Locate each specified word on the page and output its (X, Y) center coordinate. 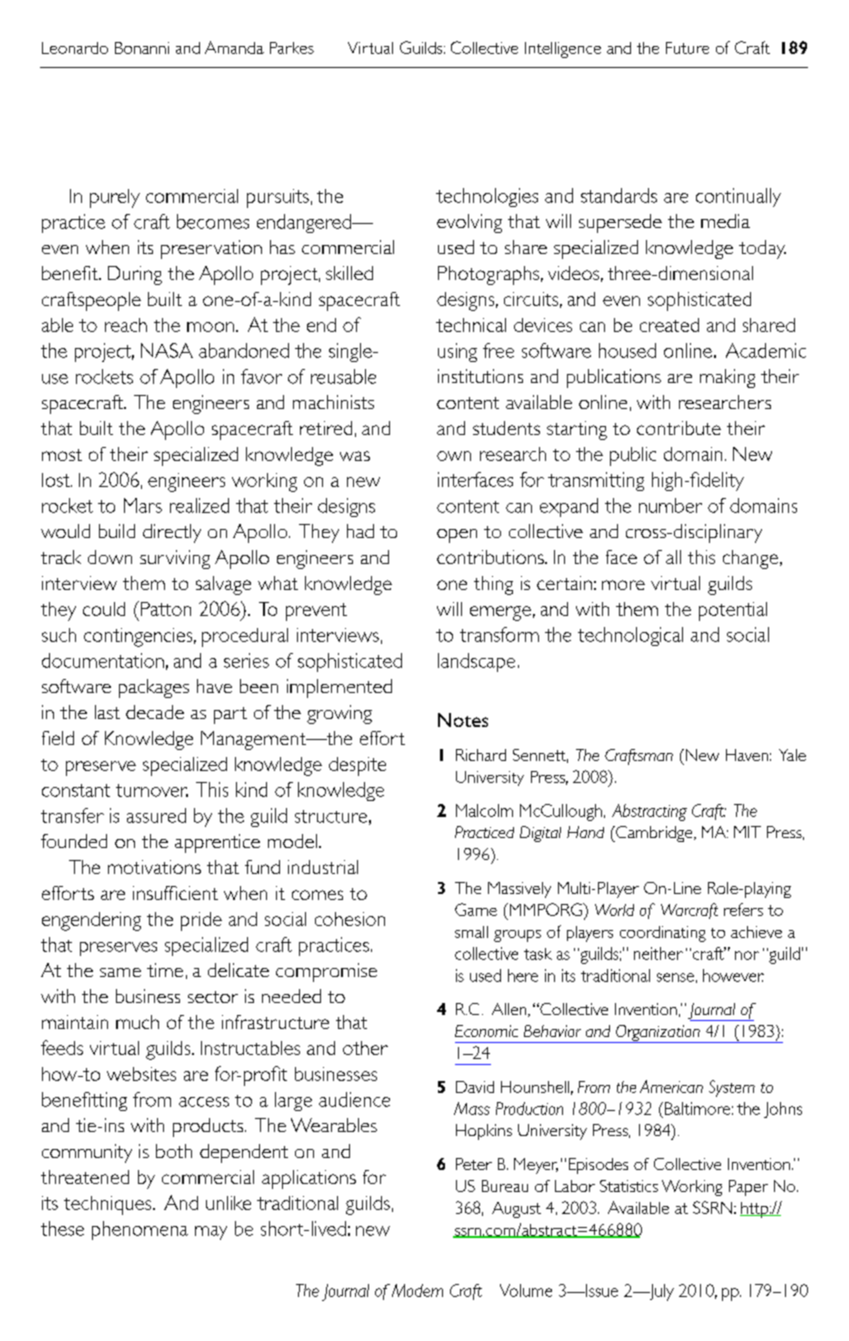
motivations (154, 867)
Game (476, 909)
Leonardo (75, 48)
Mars (143, 505)
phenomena (140, 1230)
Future (687, 48)
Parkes (292, 48)
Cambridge (654, 834)
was (355, 456)
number (670, 505)
